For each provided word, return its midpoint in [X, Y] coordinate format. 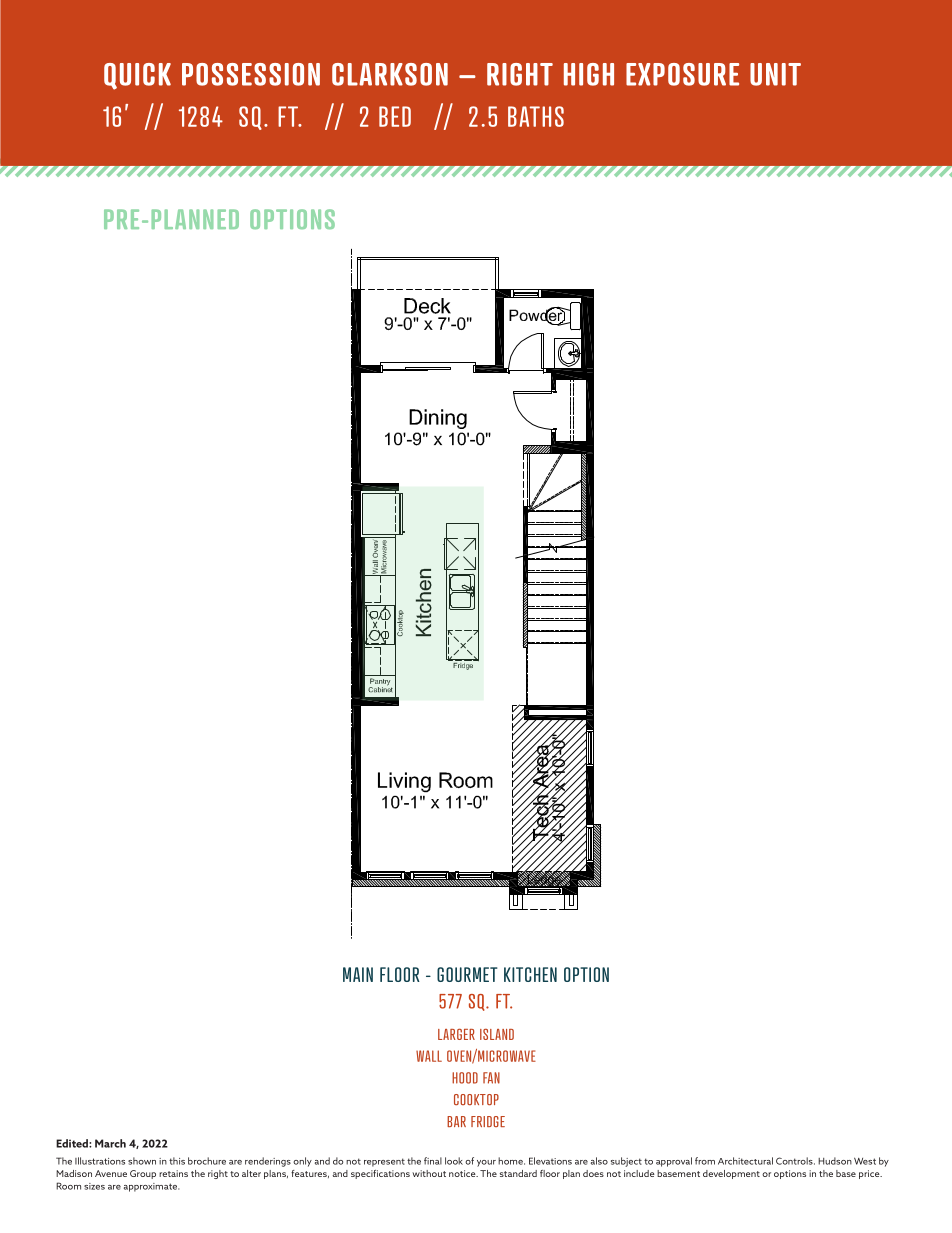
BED [395, 116]
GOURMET [467, 974]
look [454, 1161]
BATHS [536, 116]
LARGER [456, 1034]
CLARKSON [390, 74]
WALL [429, 1056]
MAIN [358, 974]
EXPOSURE [682, 74]
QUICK [137, 76]
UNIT [775, 74]
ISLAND [497, 1034]
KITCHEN [530, 974]
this [177, 1161]
